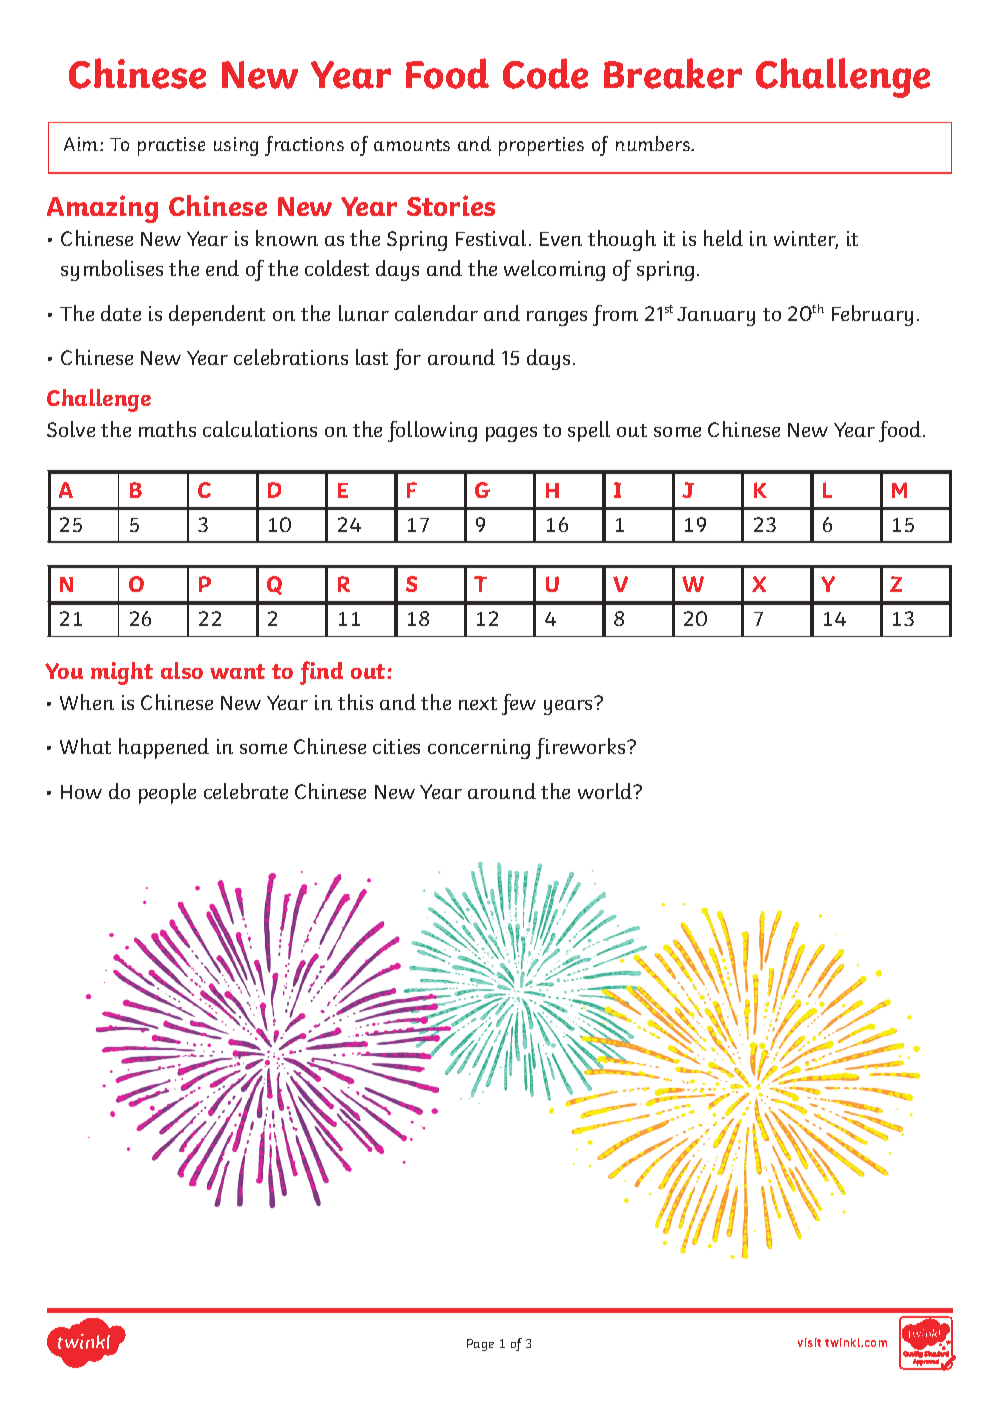 Image resolution: width=1000 pixels, height=1415 pixels. I want to click on visit, so click(809, 1342).
